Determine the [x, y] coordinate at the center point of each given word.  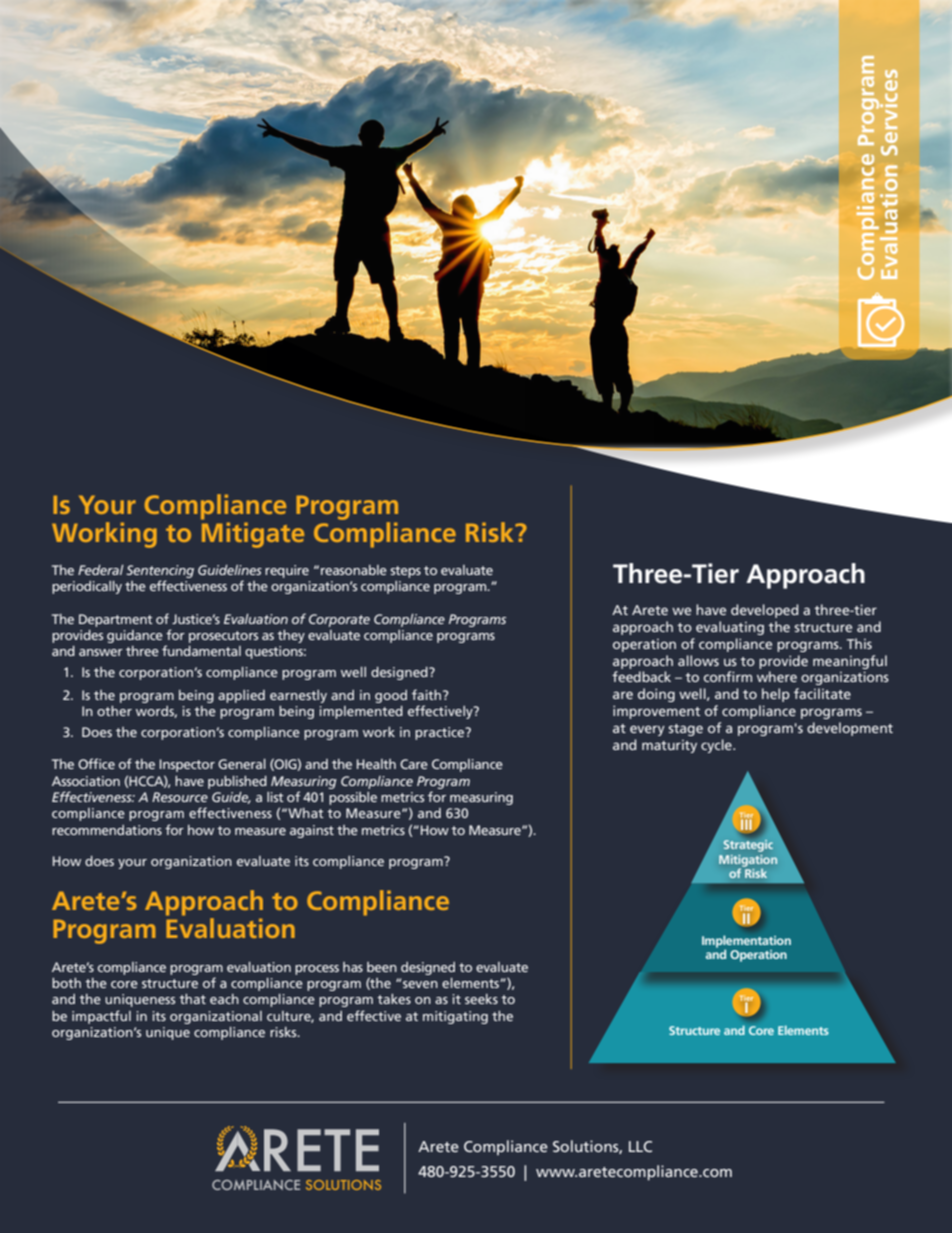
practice [441, 733]
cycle [717, 746]
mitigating [455, 1017]
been [382, 967]
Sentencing [160, 571]
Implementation [746, 942]
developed [764, 611]
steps [406, 572]
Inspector [187, 765]
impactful [101, 1017]
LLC [640, 1146]
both [66, 983]
